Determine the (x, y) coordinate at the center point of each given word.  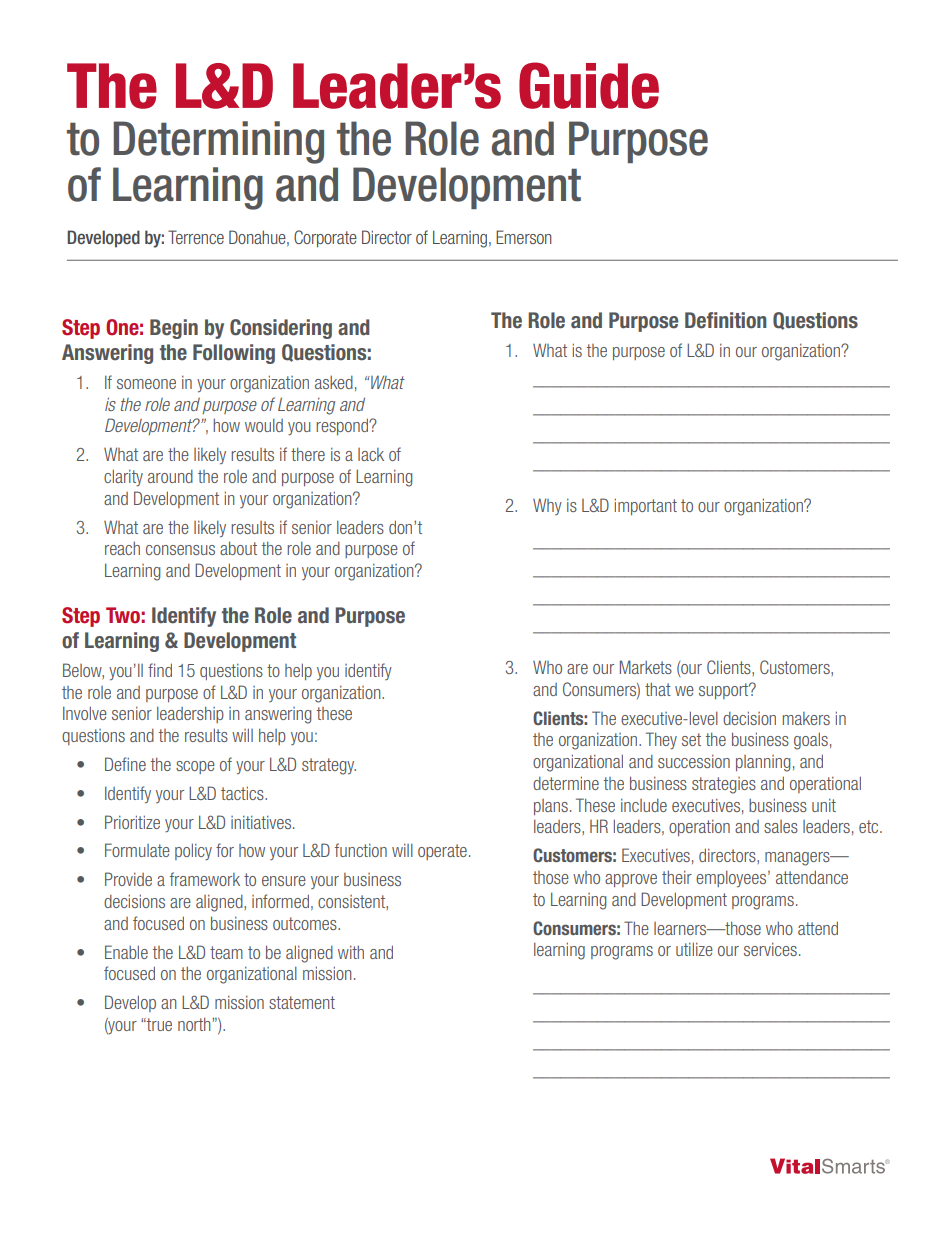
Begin (174, 329)
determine (566, 783)
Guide (589, 85)
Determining (218, 142)
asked (334, 382)
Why (547, 506)
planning (763, 763)
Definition (726, 320)
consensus (180, 550)
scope (195, 767)
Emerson (524, 237)
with (351, 952)
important (646, 506)
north (194, 1024)
